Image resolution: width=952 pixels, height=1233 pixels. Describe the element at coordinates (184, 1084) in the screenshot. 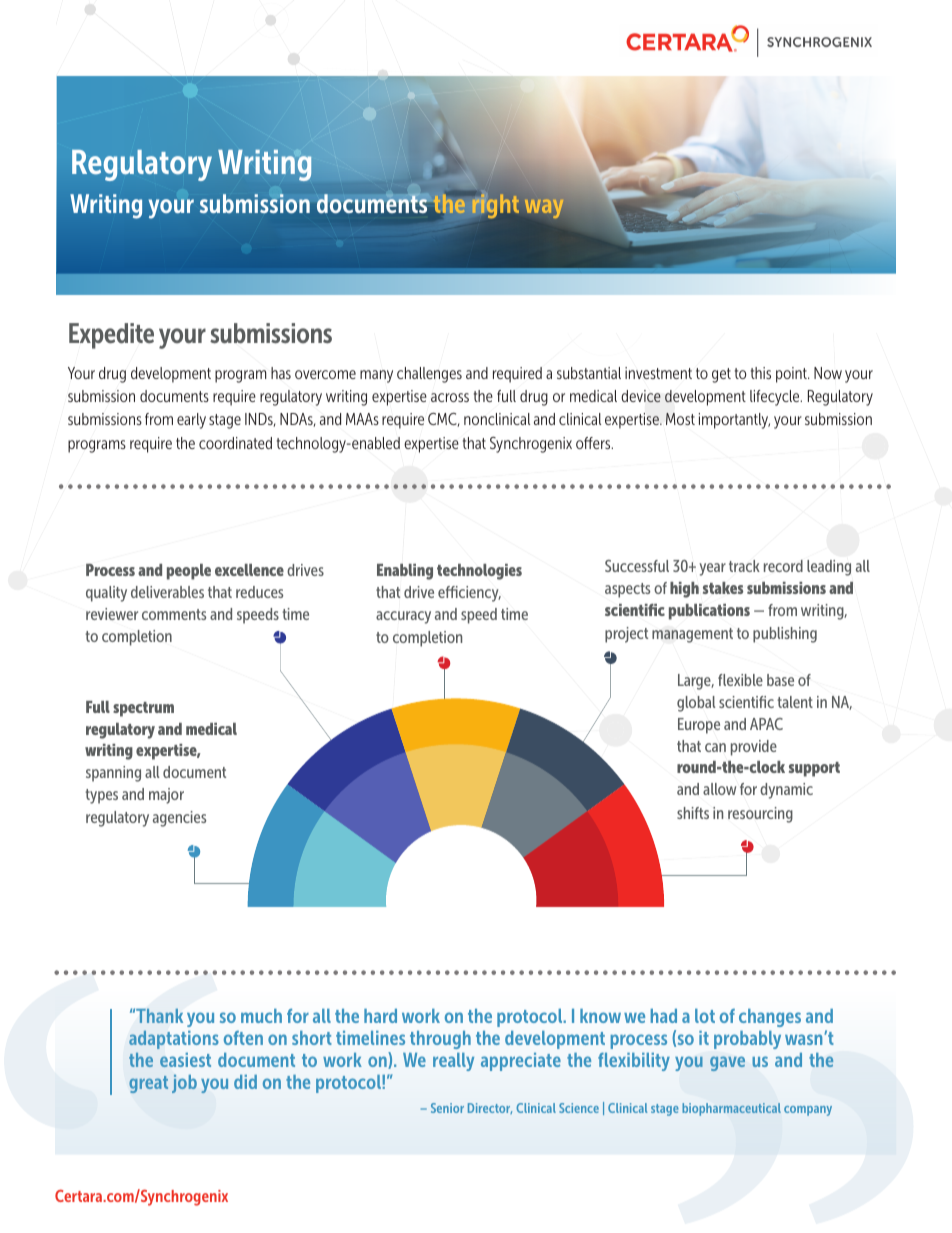

I see `job` at that location.
